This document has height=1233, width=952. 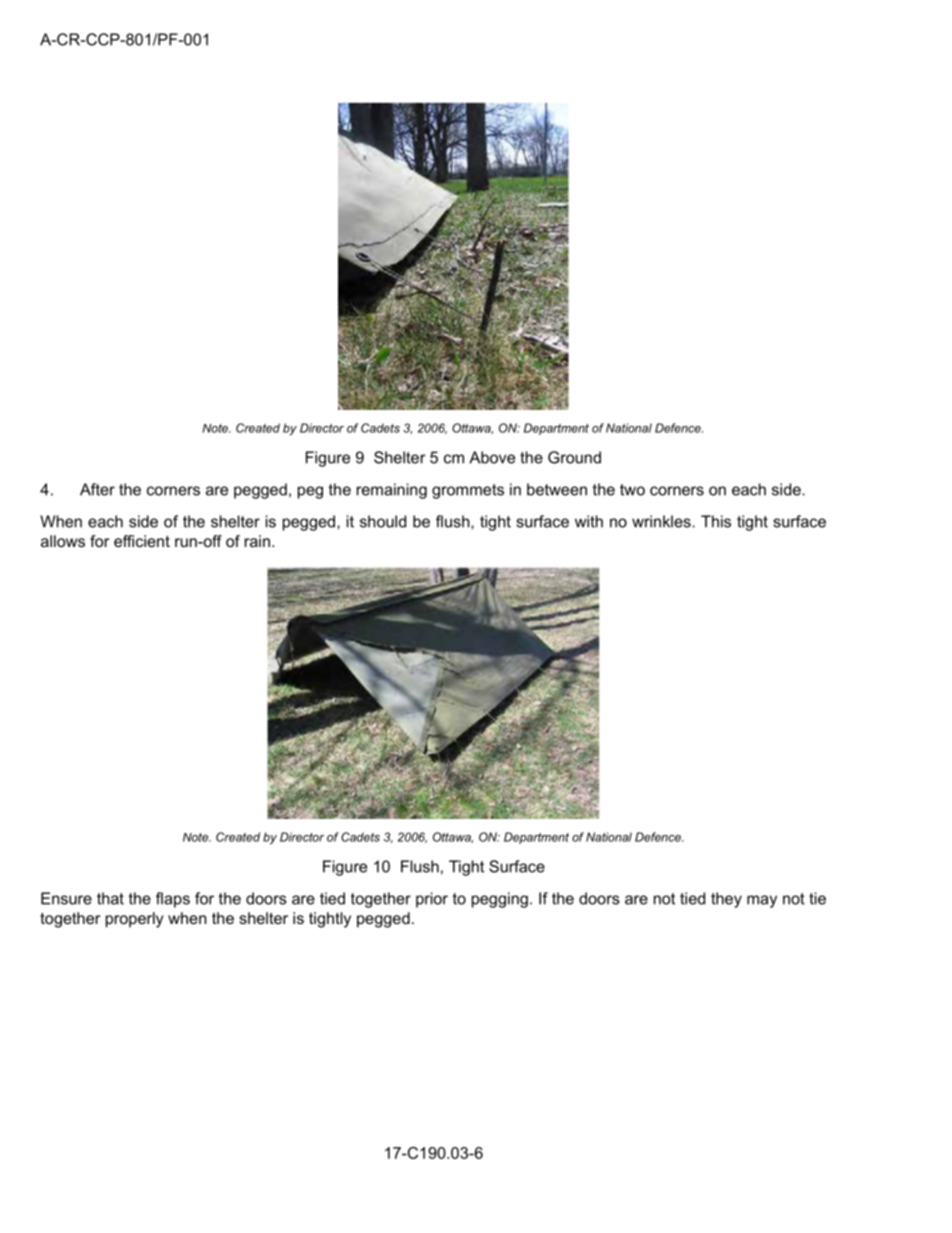 I want to click on wrinkles, so click(x=662, y=521).
